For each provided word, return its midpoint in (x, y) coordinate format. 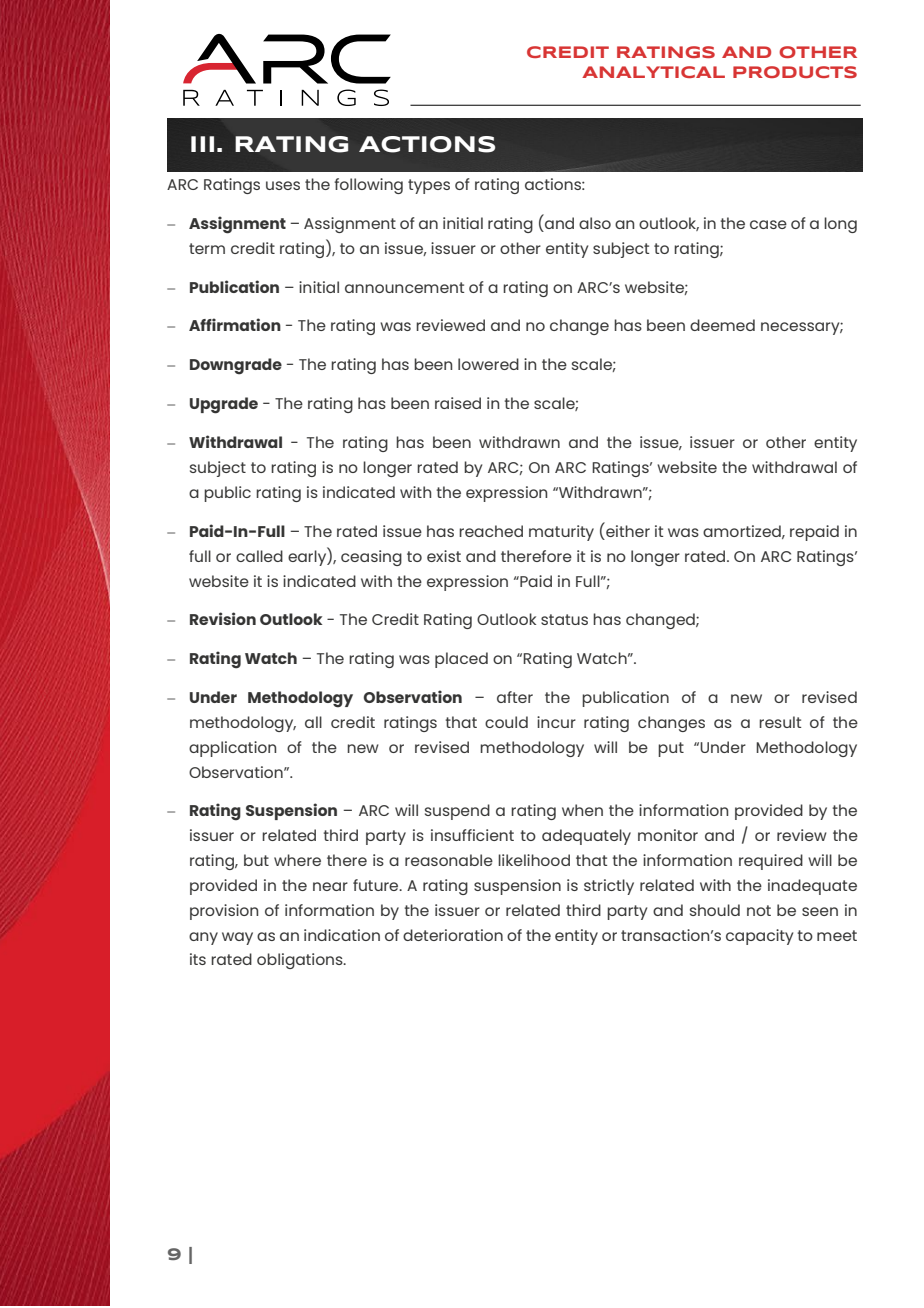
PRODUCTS (795, 72)
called (259, 556)
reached (491, 531)
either (627, 529)
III (202, 144)
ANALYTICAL (653, 72)
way (237, 938)
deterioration (453, 935)
